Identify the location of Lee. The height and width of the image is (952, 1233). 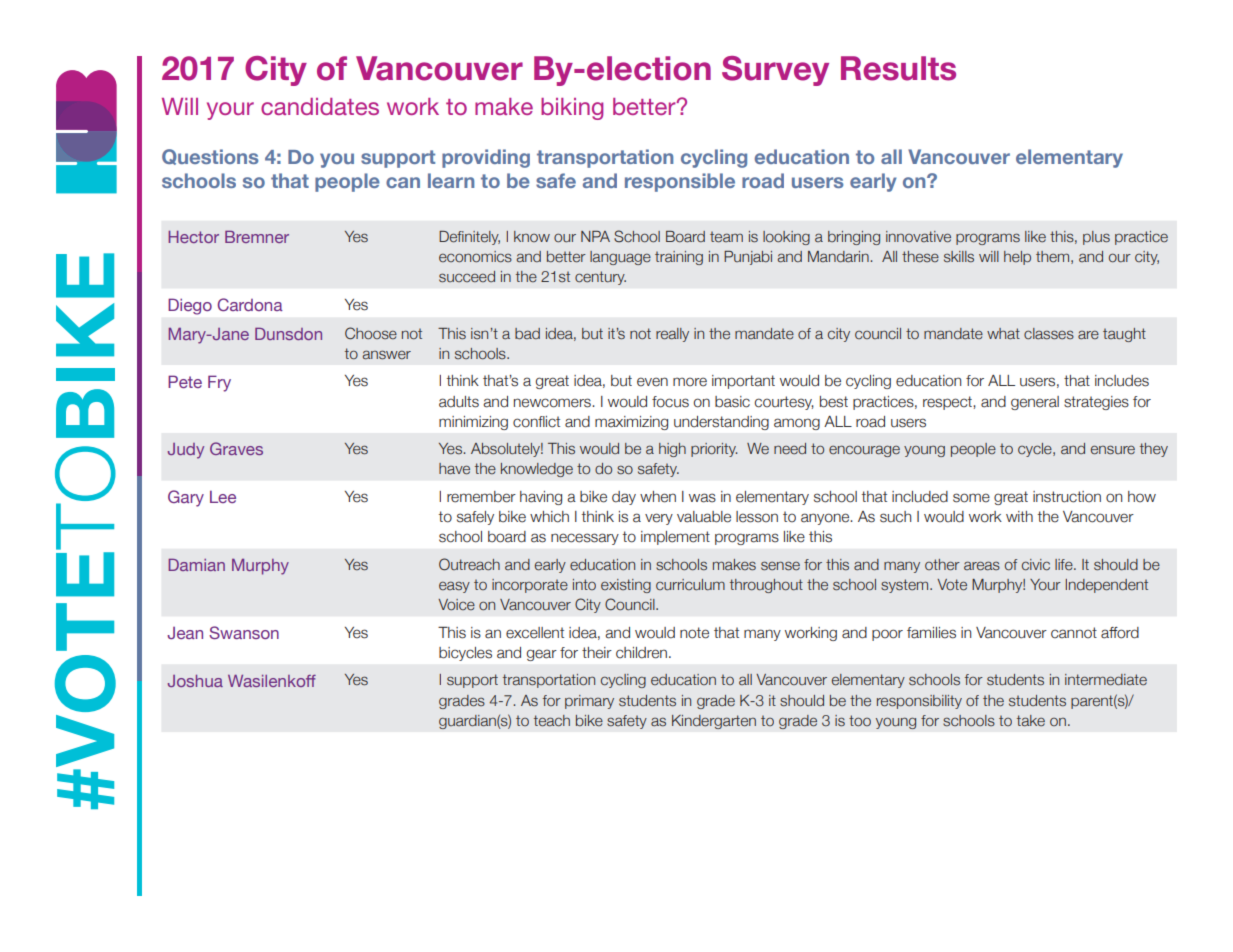
(223, 496).
